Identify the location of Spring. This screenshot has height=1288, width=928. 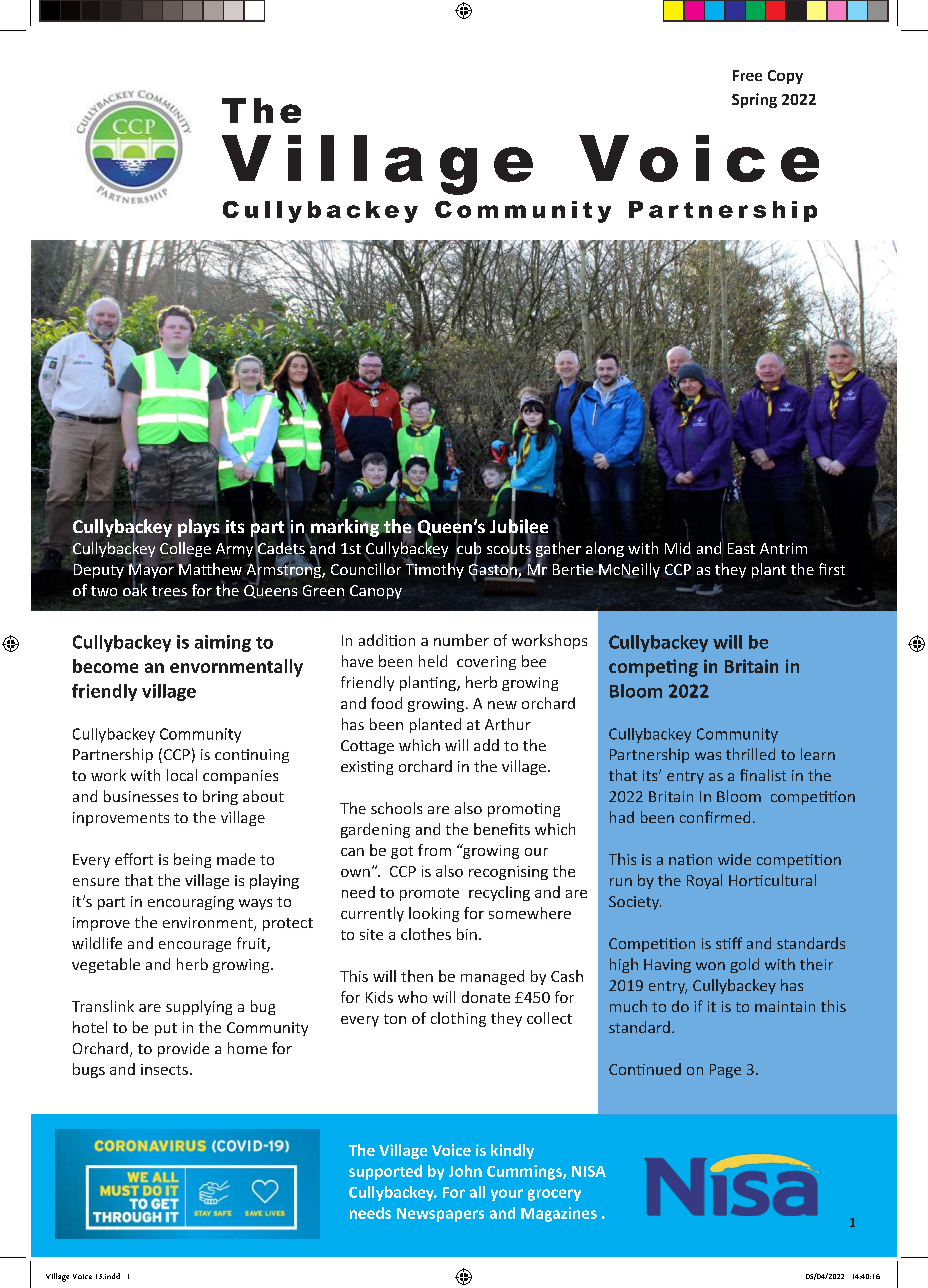
(754, 100).
